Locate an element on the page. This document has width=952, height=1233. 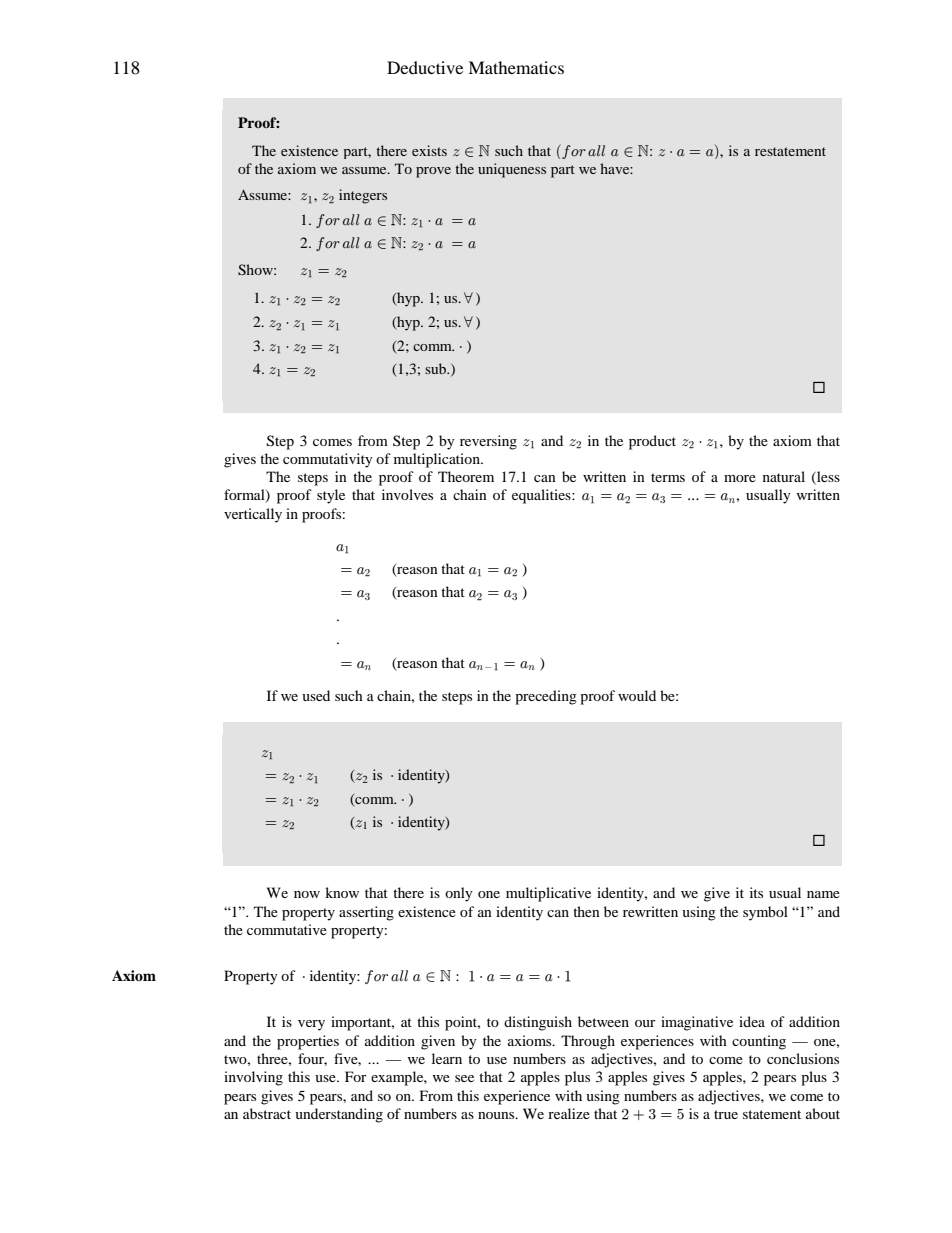
understanding is located at coordinates (339, 1115).
